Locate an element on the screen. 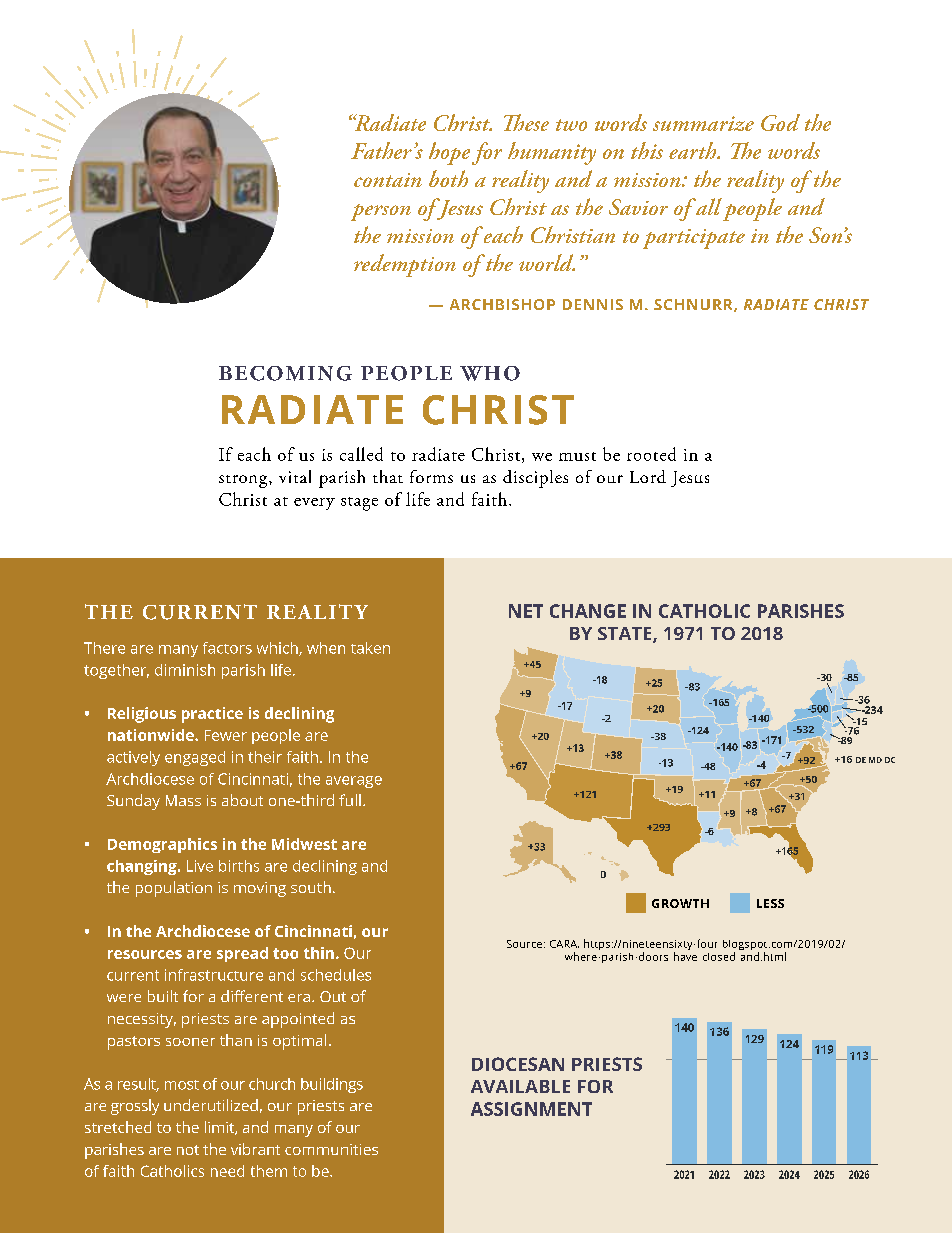 Image resolution: width=952 pixels, height=1233 pixels. hope is located at coordinates (449, 153).
